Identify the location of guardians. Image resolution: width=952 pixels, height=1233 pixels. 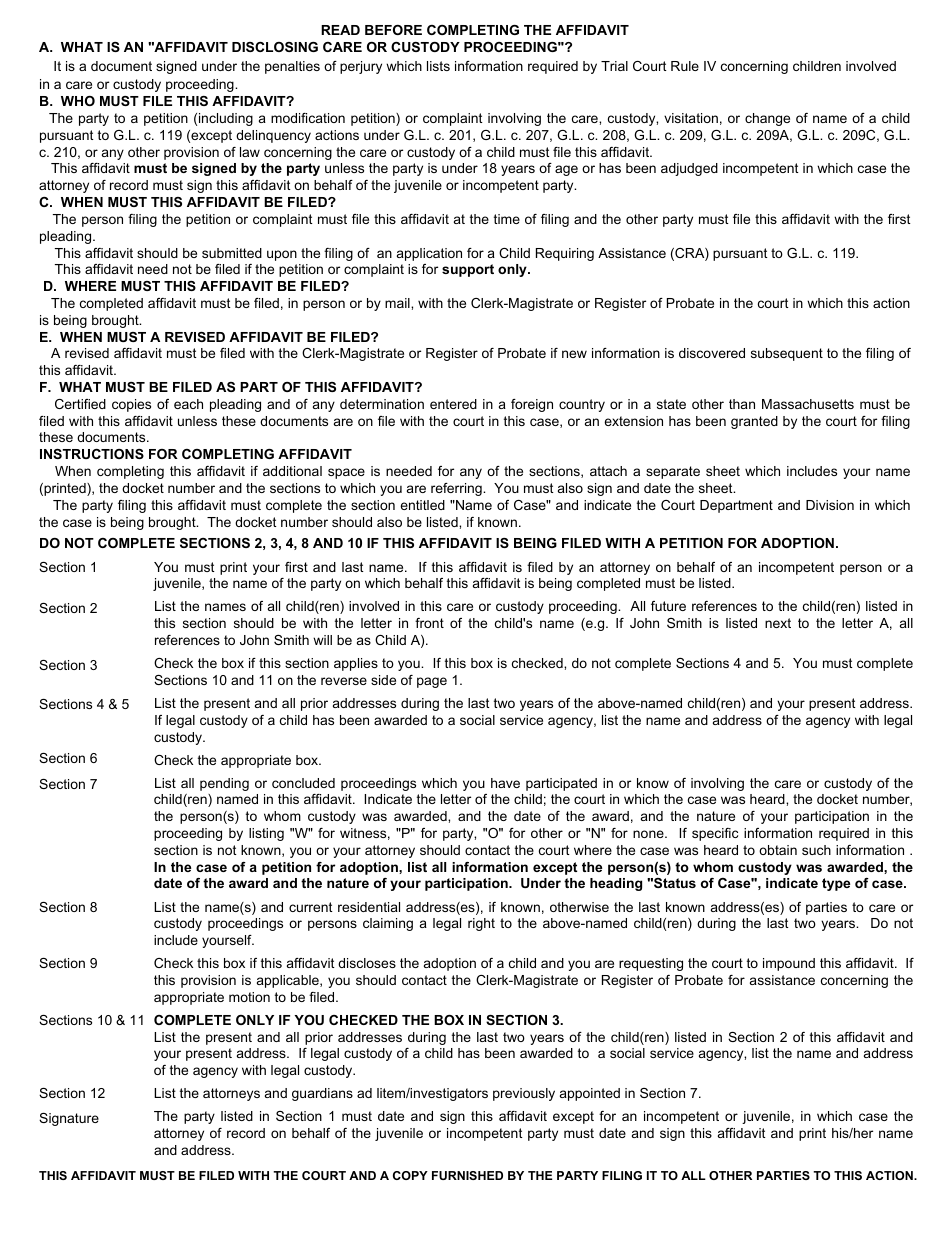
(322, 1094).
